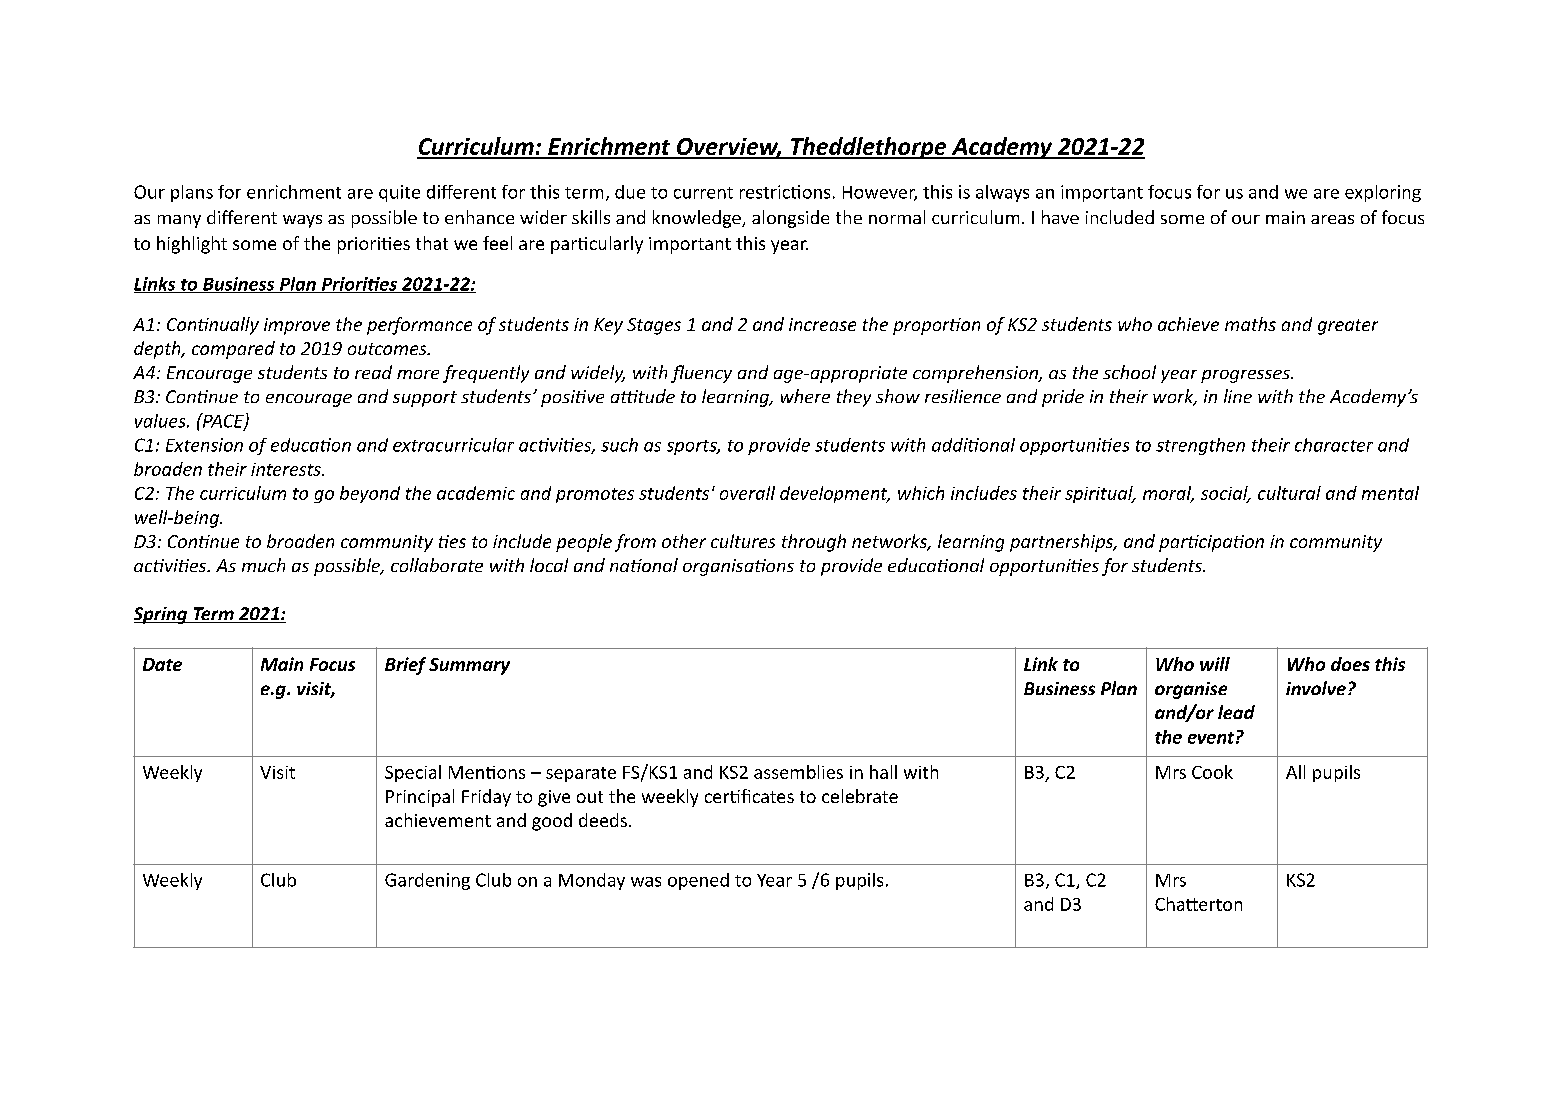 This document has width=1562, height=1104. What do you see at coordinates (1236, 712) in the document?
I see `lead` at bounding box center [1236, 712].
